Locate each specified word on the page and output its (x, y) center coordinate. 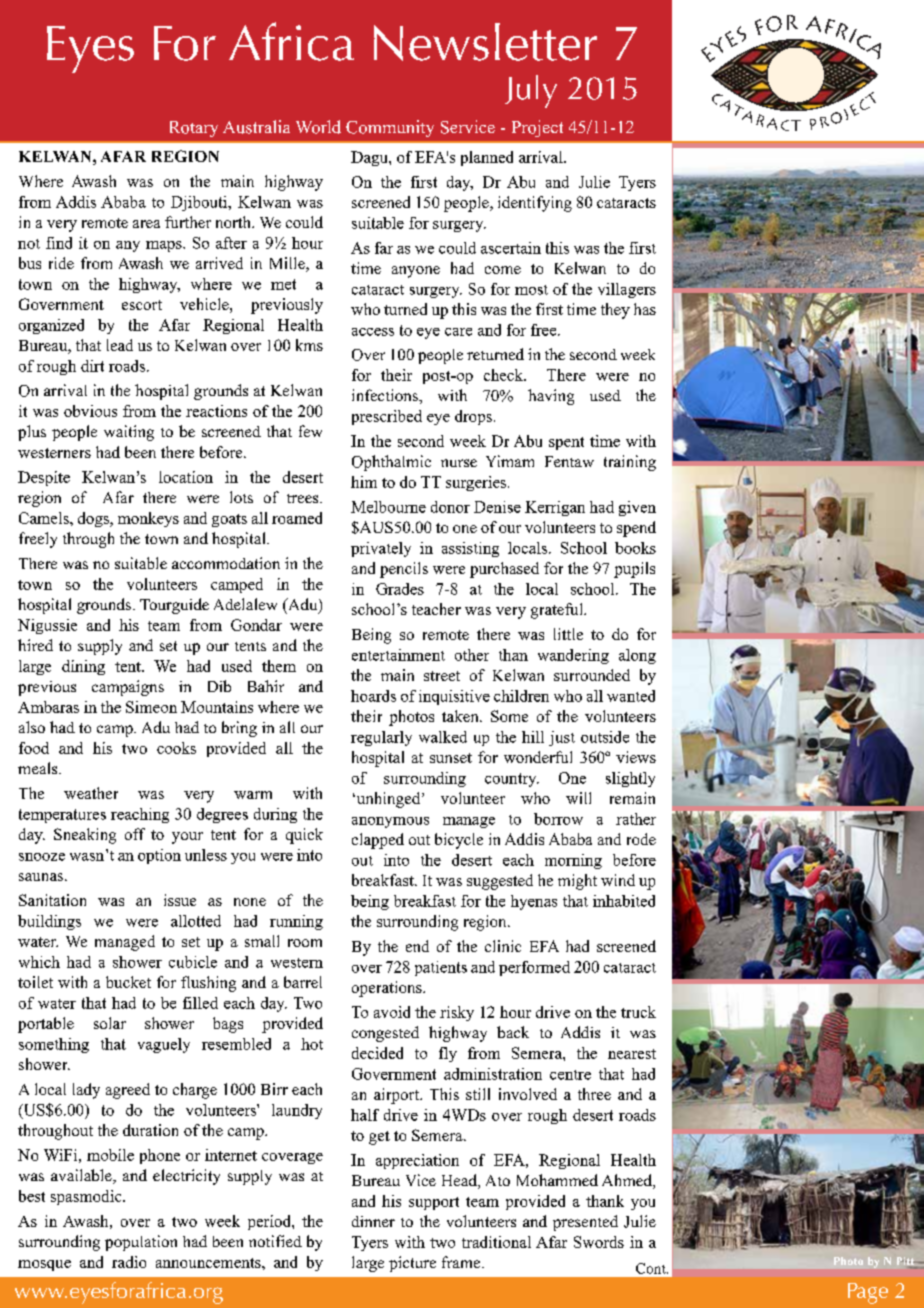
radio (129, 1262)
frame (462, 1262)
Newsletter (485, 42)
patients (441, 968)
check (505, 375)
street (442, 676)
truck (638, 1012)
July (531, 91)
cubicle (193, 962)
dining (83, 667)
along (637, 656)
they (615, 311)
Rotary (194, 129)
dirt (92, 366)
